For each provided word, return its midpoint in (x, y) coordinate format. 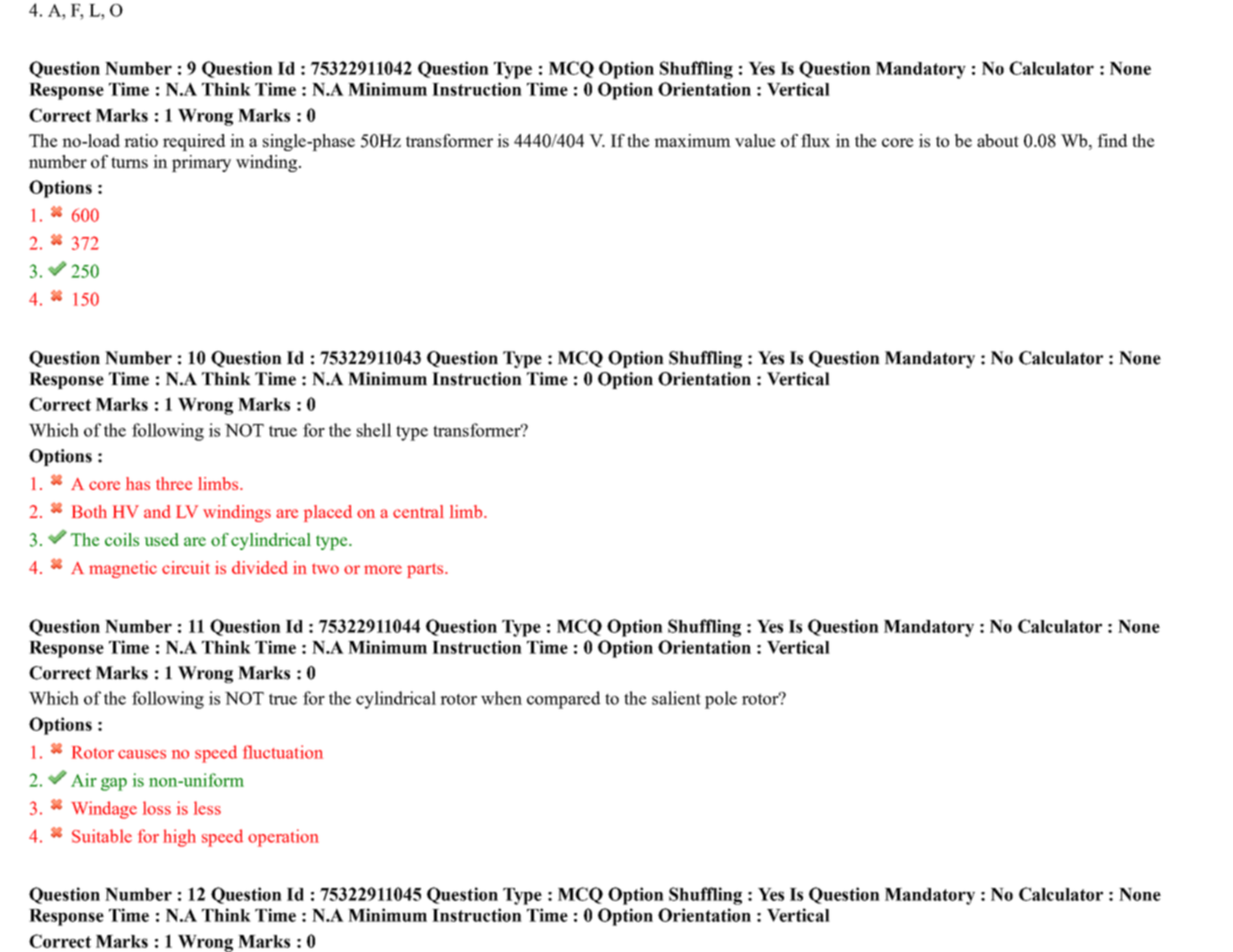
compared (563, 700)
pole (721, 700)
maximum (692, 140)
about (998, 140)
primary (201, 163)
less (207, 808)
